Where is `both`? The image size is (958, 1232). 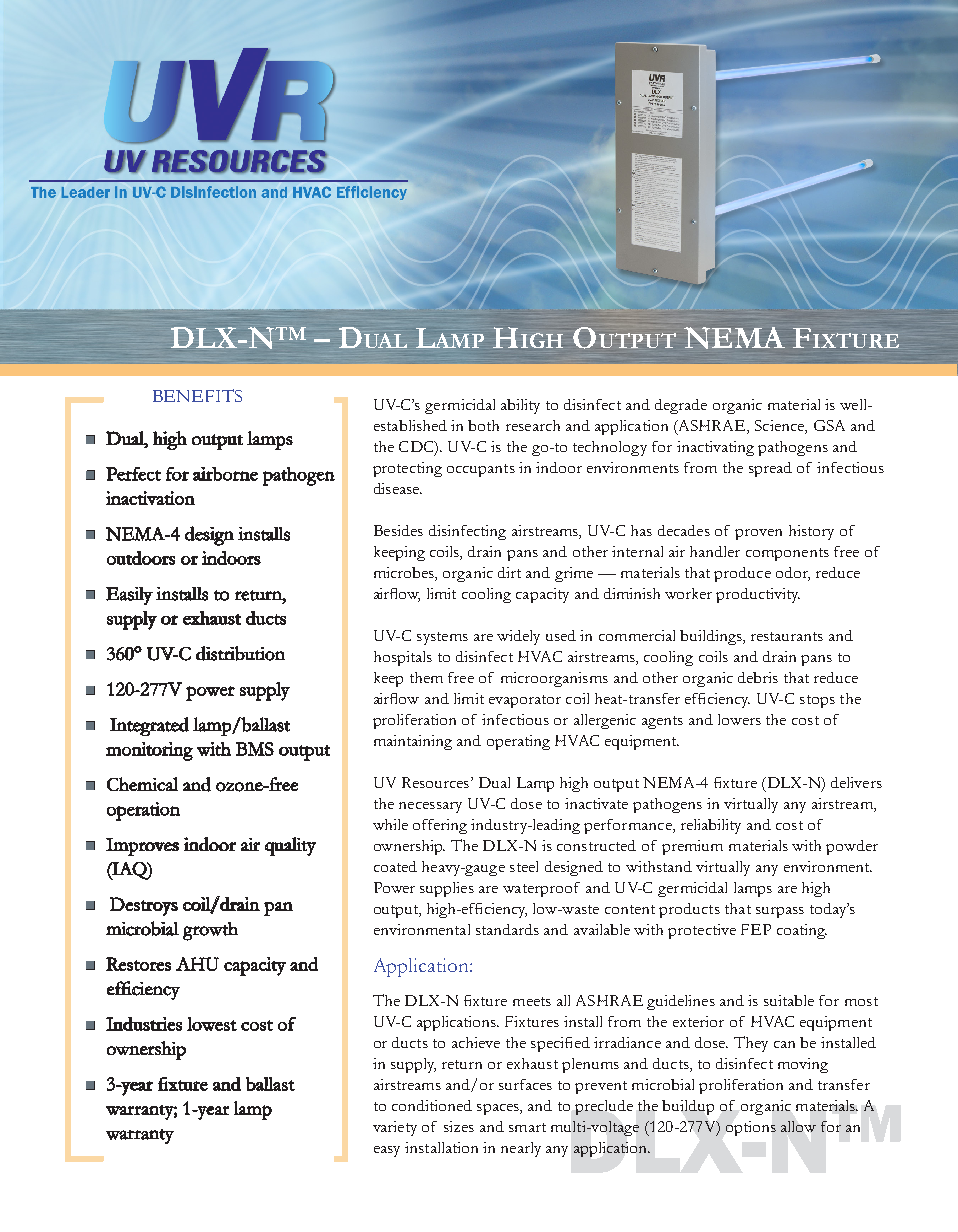
both is located at coordinates (483, 425).
